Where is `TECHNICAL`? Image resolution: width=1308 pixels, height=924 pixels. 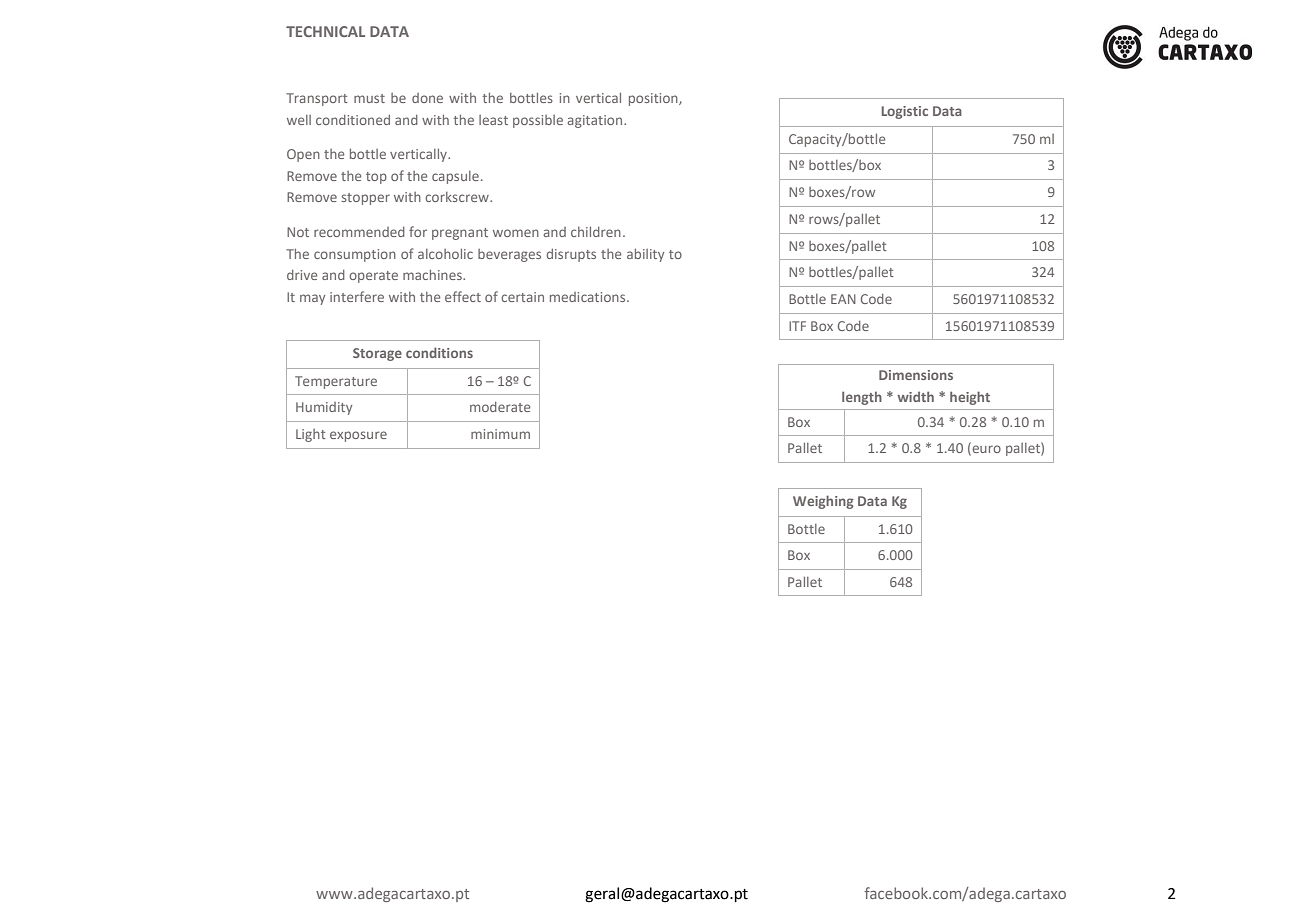 TECHNICAL is located at coordinates (325, 31).
